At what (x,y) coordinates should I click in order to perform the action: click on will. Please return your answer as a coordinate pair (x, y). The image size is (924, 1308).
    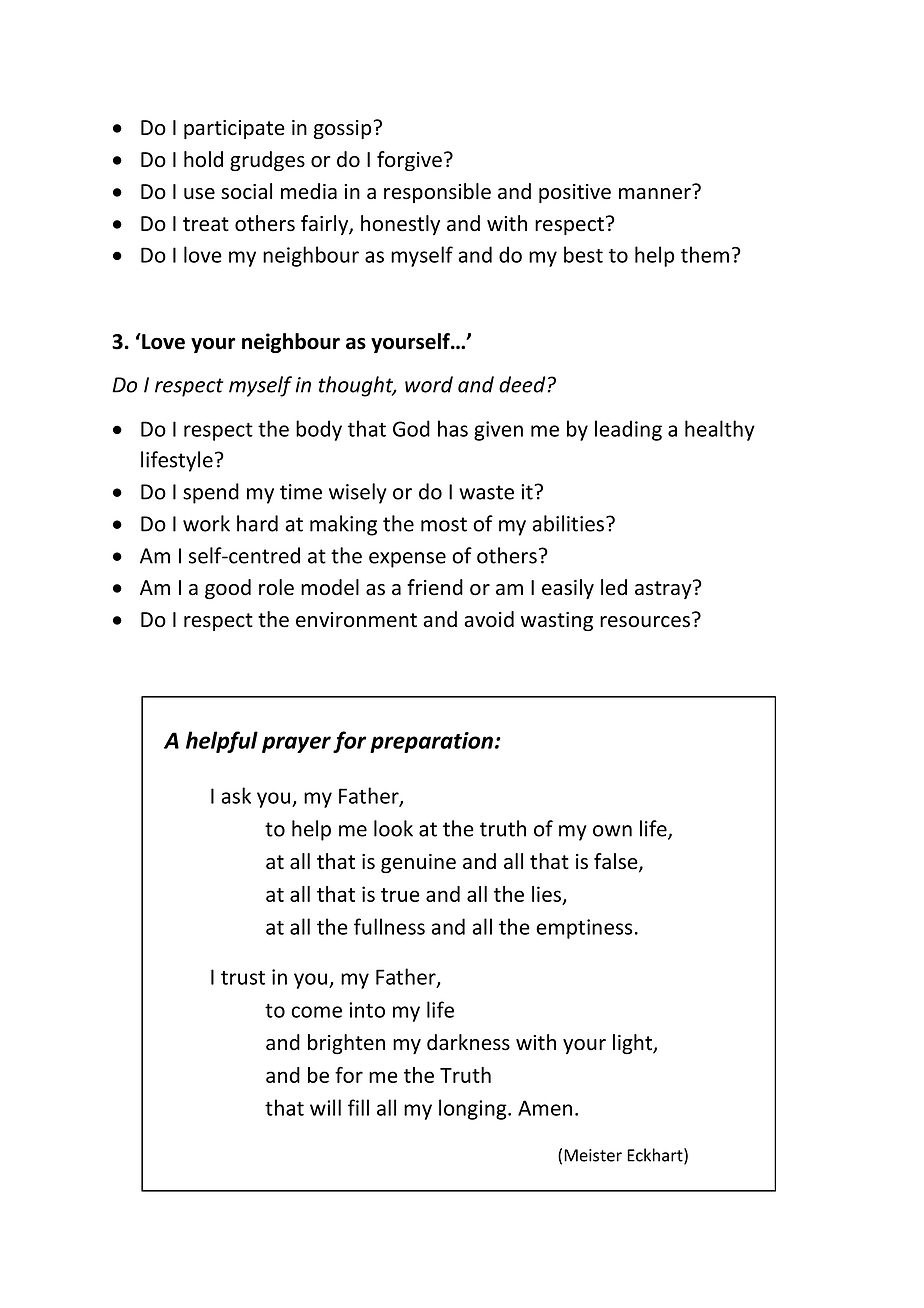
    Looking at the image, I should click on (325, 1107).
